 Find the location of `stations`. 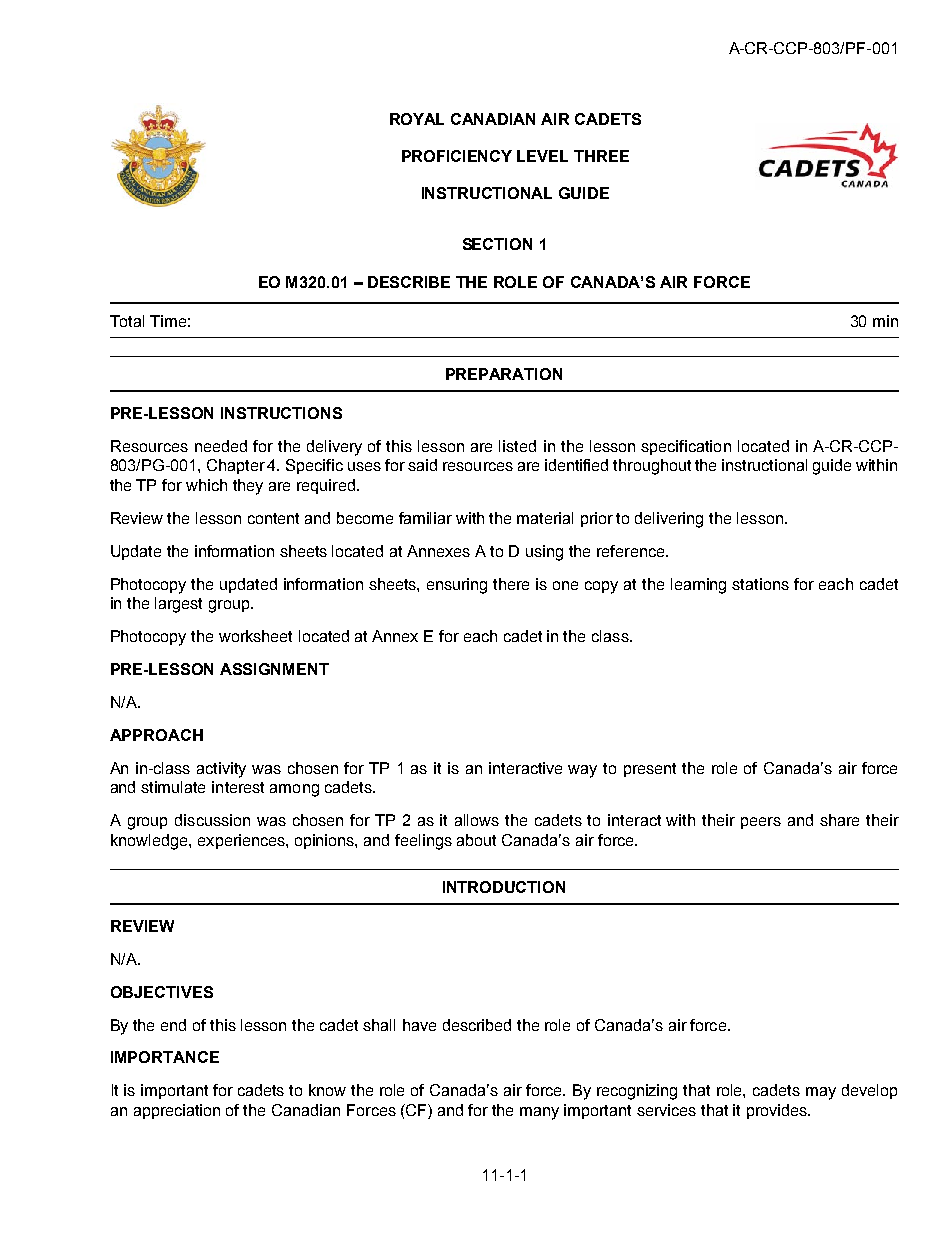

stations is located at coordinates (760, 584).
